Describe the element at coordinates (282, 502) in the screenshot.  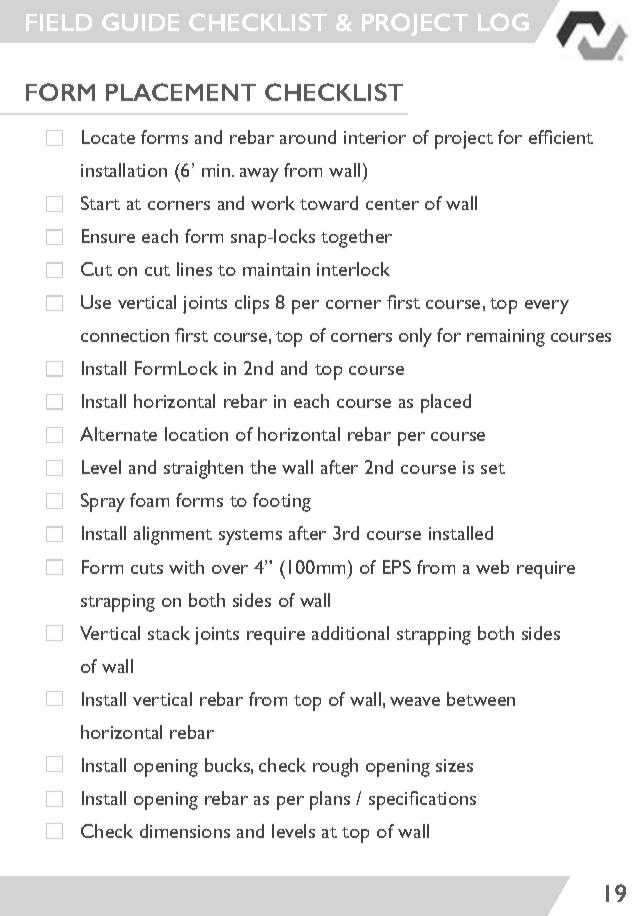
I see `footing` at that location.
